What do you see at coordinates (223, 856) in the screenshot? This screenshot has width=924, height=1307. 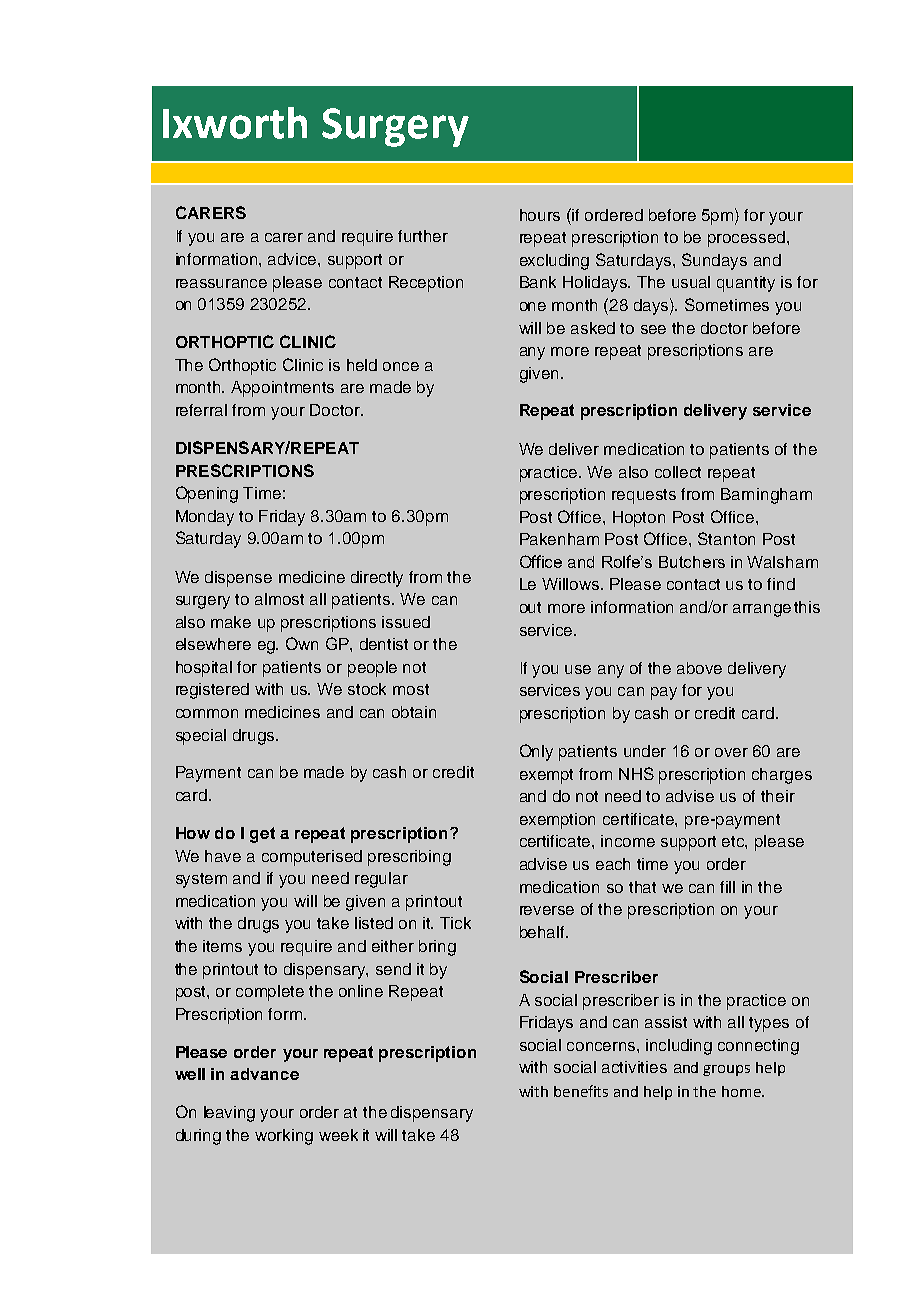 I see `have` at bounding box center [223, 856].
